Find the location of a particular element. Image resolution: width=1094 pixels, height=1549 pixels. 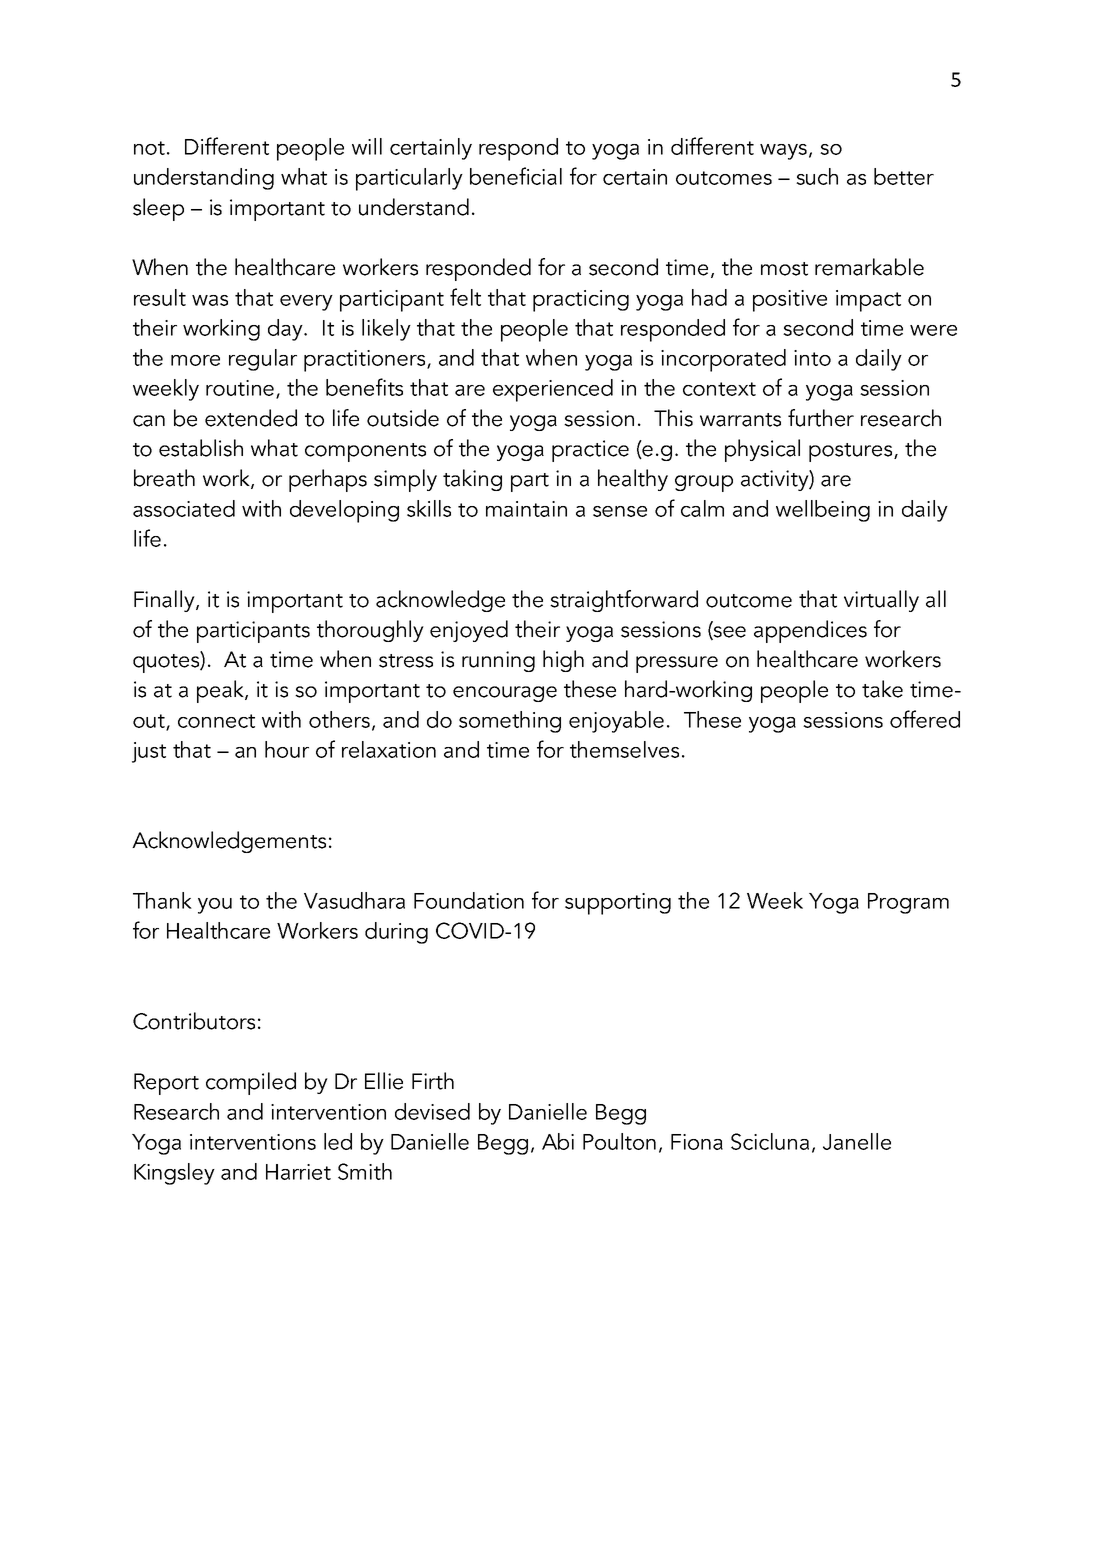

peak is located at coordinates (221, 691).
